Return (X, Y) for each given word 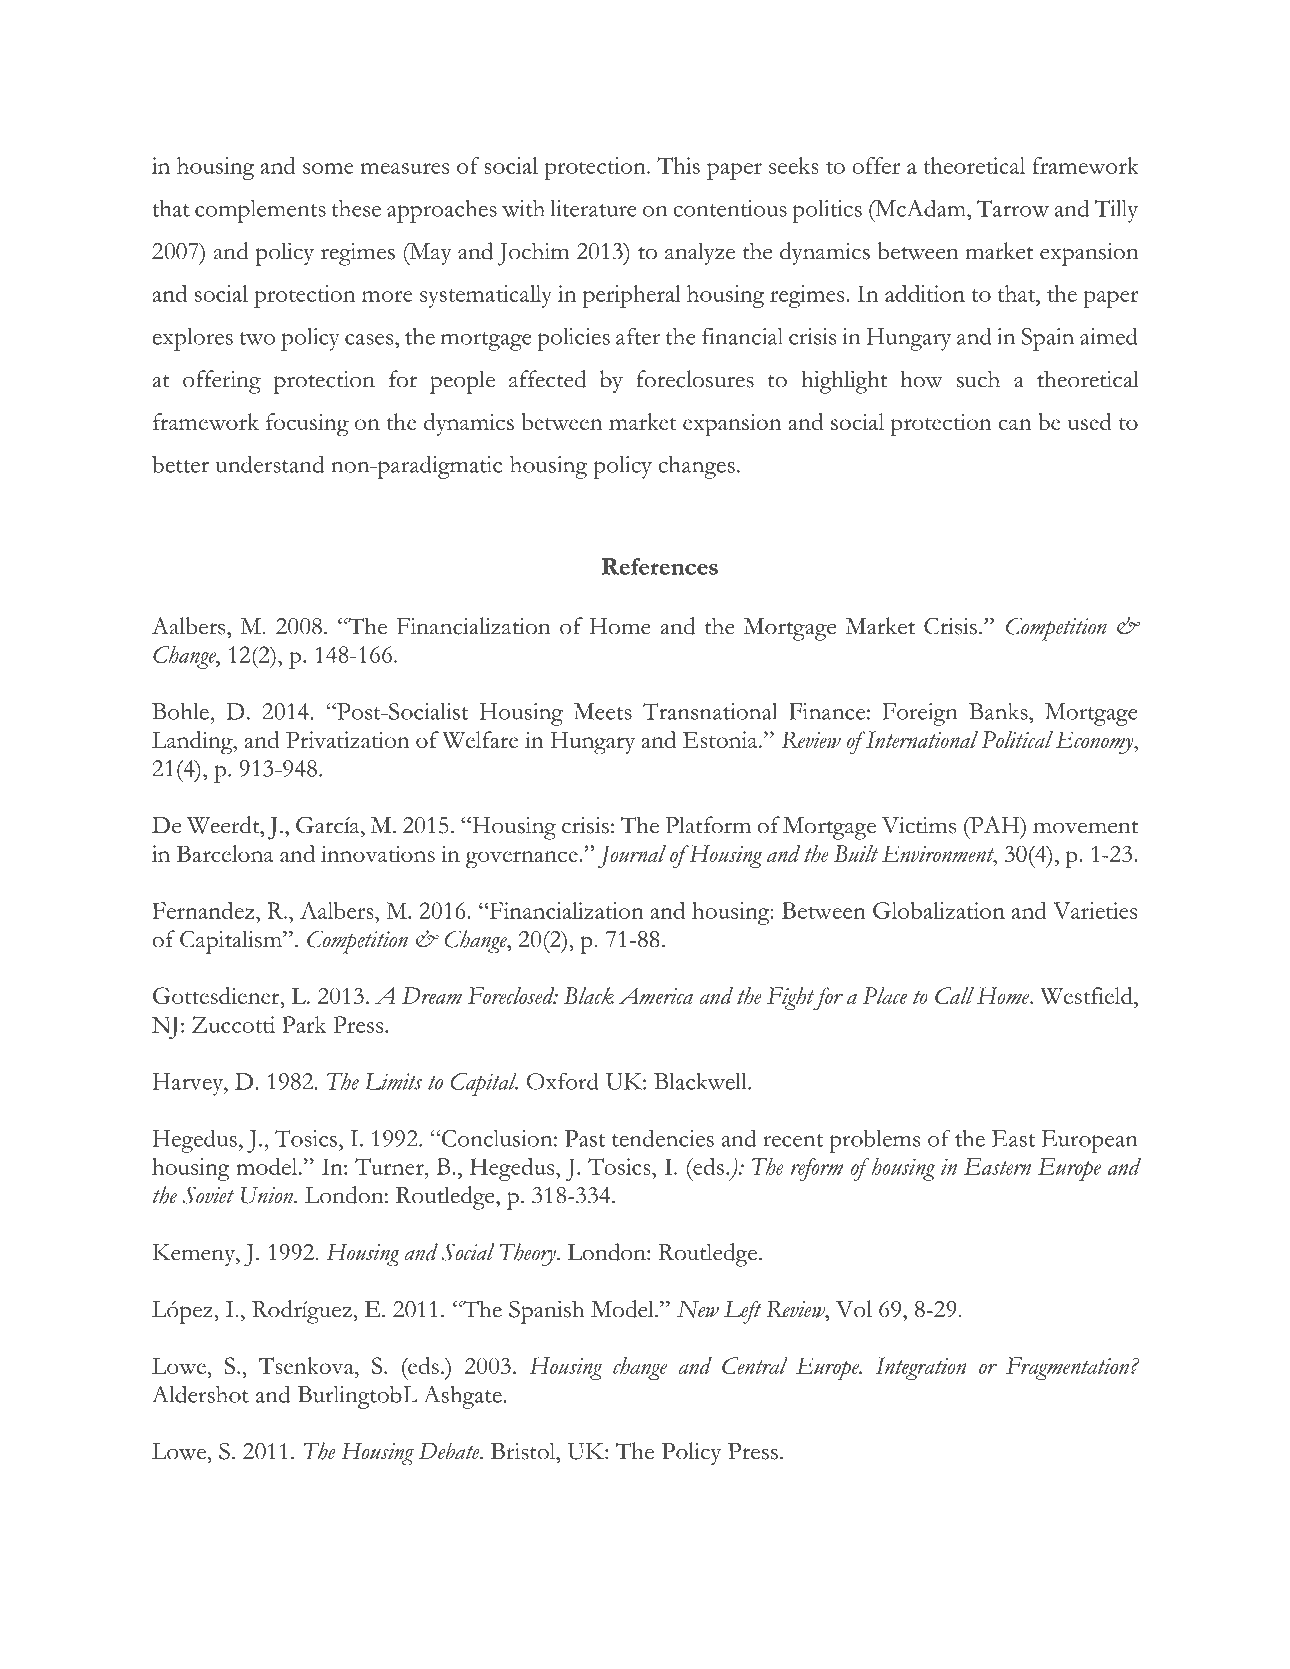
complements (260, 211)
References (660, 566)
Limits (393, 1081)
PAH (995, 825)
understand (270, 464)
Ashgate (463, 1397)
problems (874, 1141)
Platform (708, 825)
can (1014, 424)
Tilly (1116, 211)
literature (594, 208)
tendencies (663, 1138)
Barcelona (225, 853)
